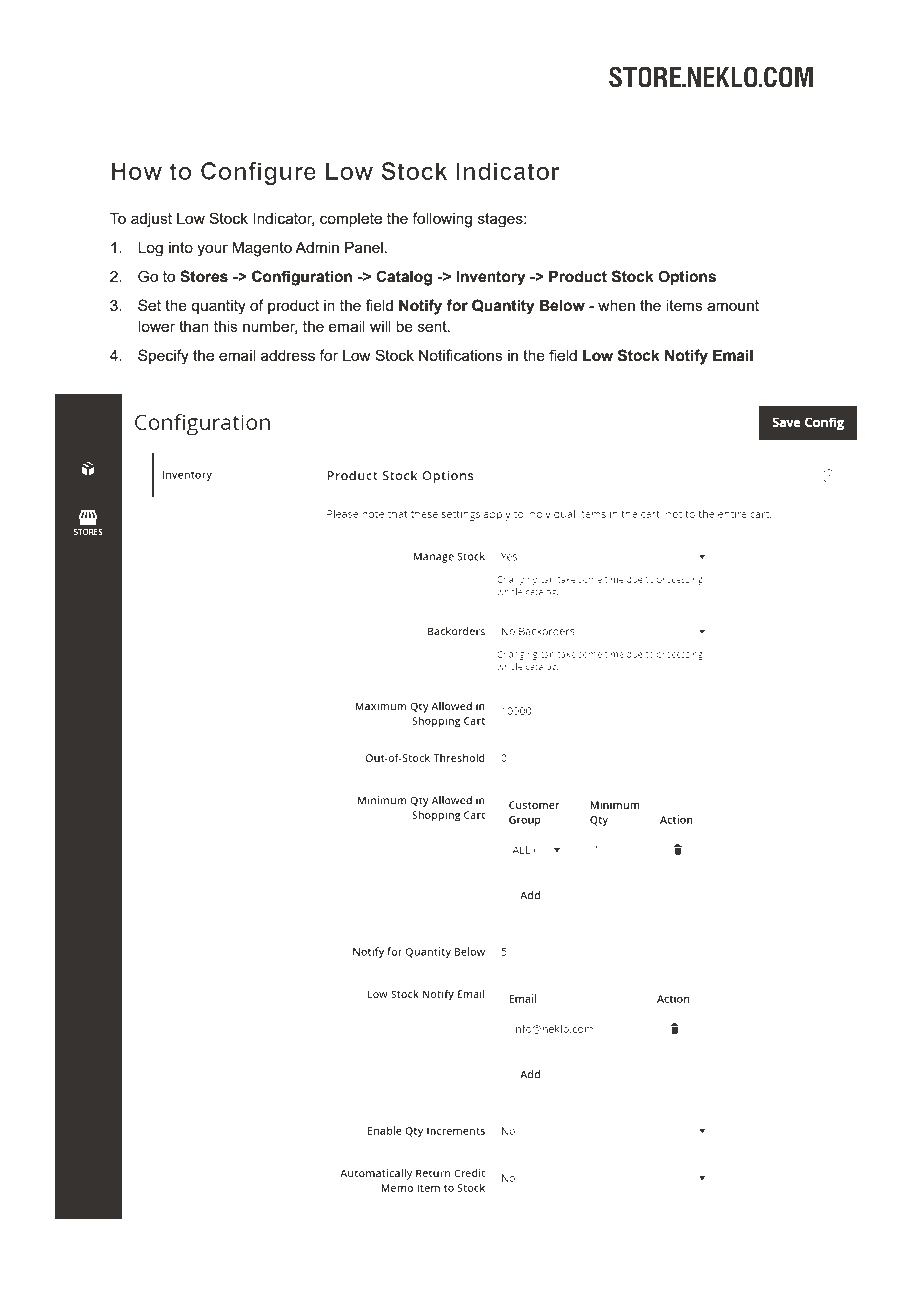 The image size is (924, 1308). I want to click on Options, so click(687, 277).
